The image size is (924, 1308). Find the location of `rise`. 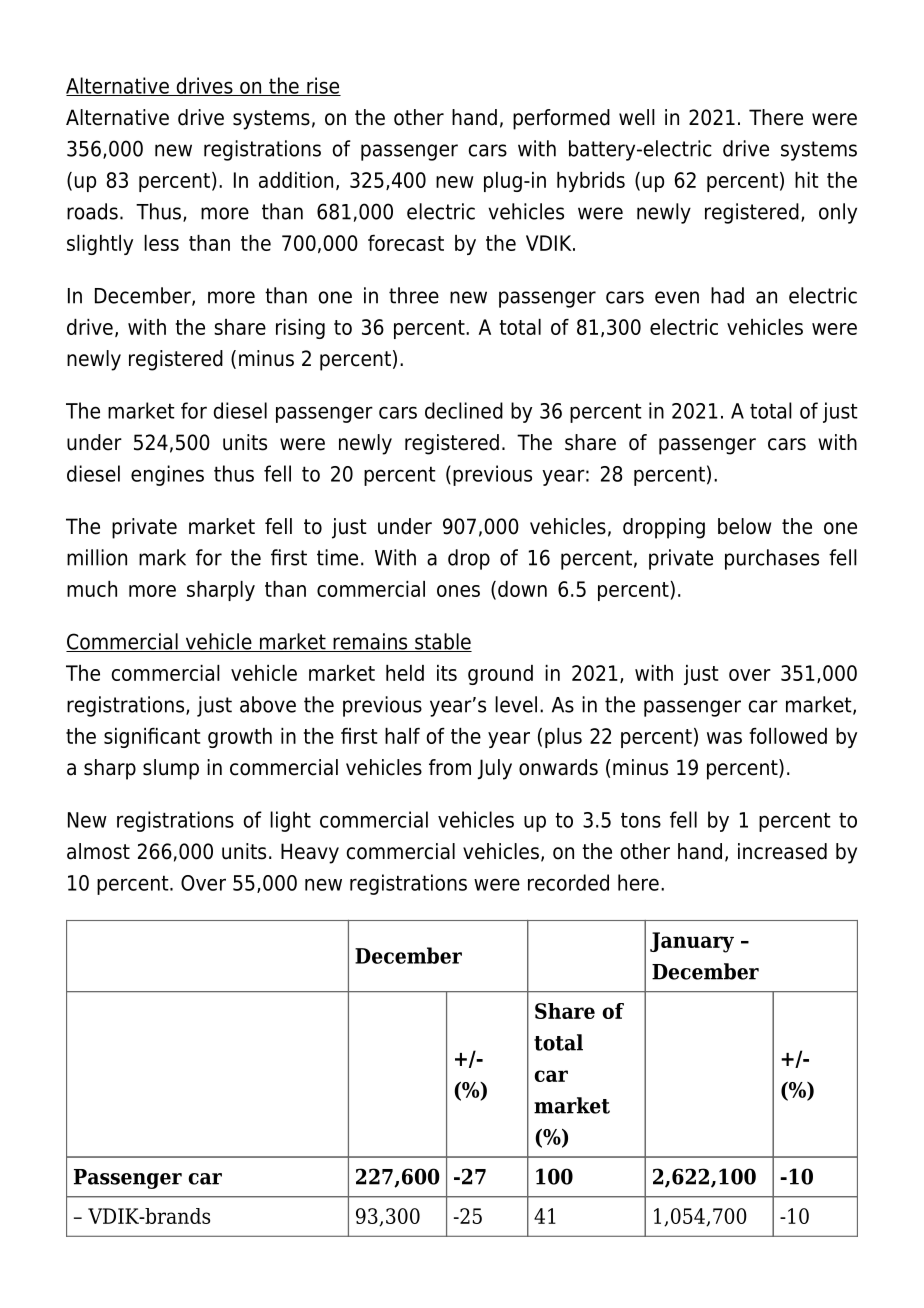

rise is located at coordinates (323, 86).
